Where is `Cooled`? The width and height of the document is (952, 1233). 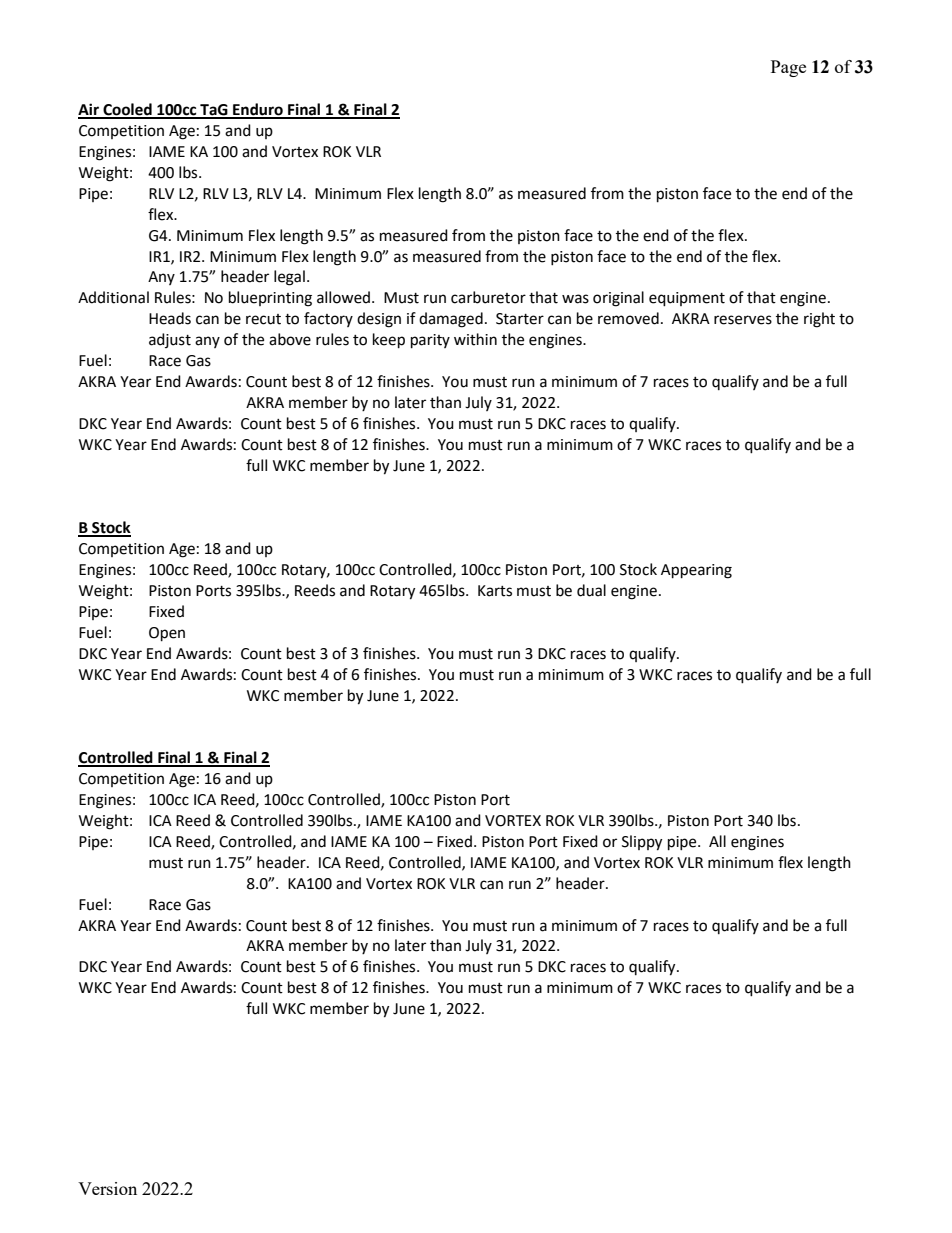
Cooled is located at coordinates (127, 110).
